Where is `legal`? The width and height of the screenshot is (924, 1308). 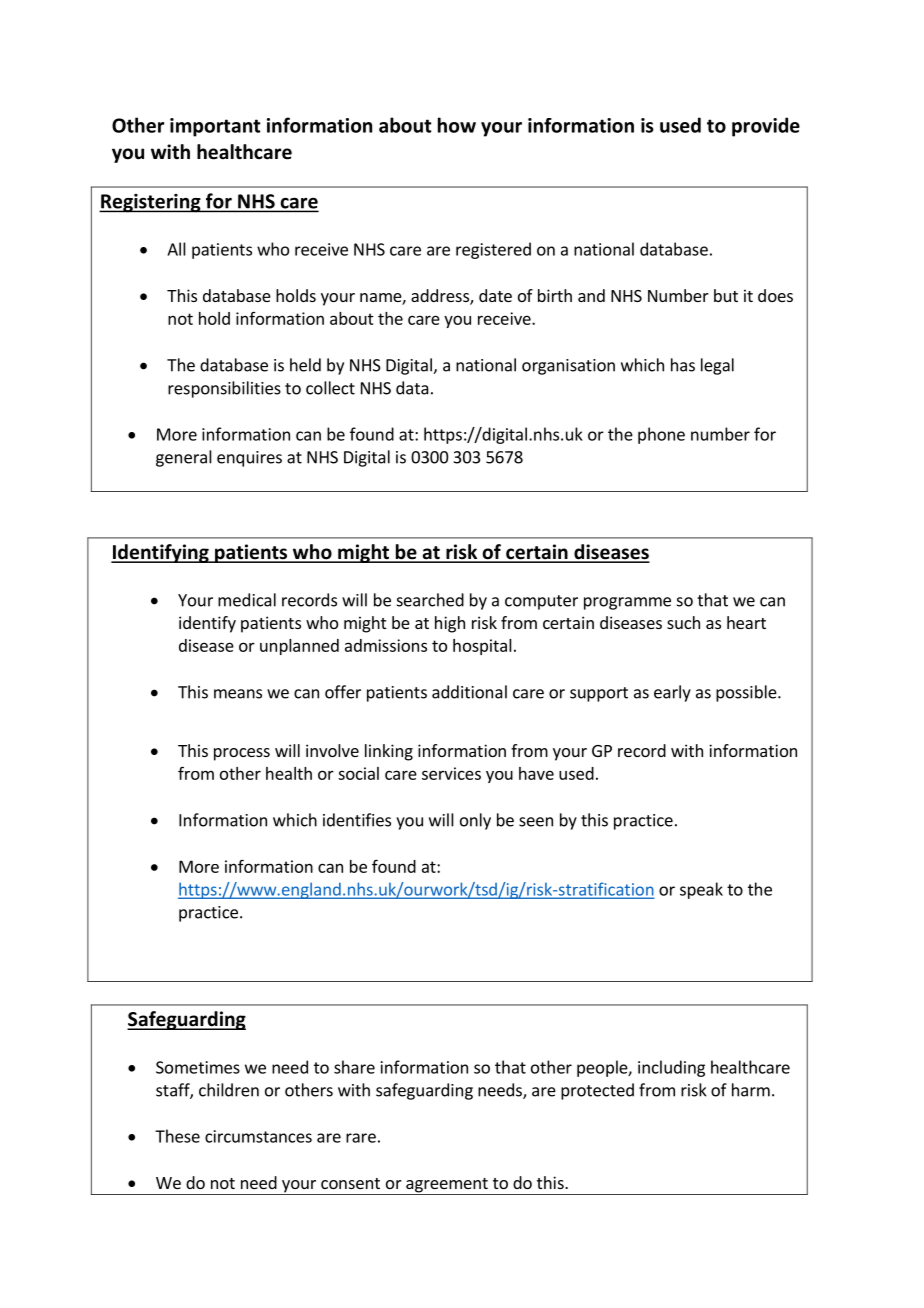 legal is located at coordinates (717, 366).
